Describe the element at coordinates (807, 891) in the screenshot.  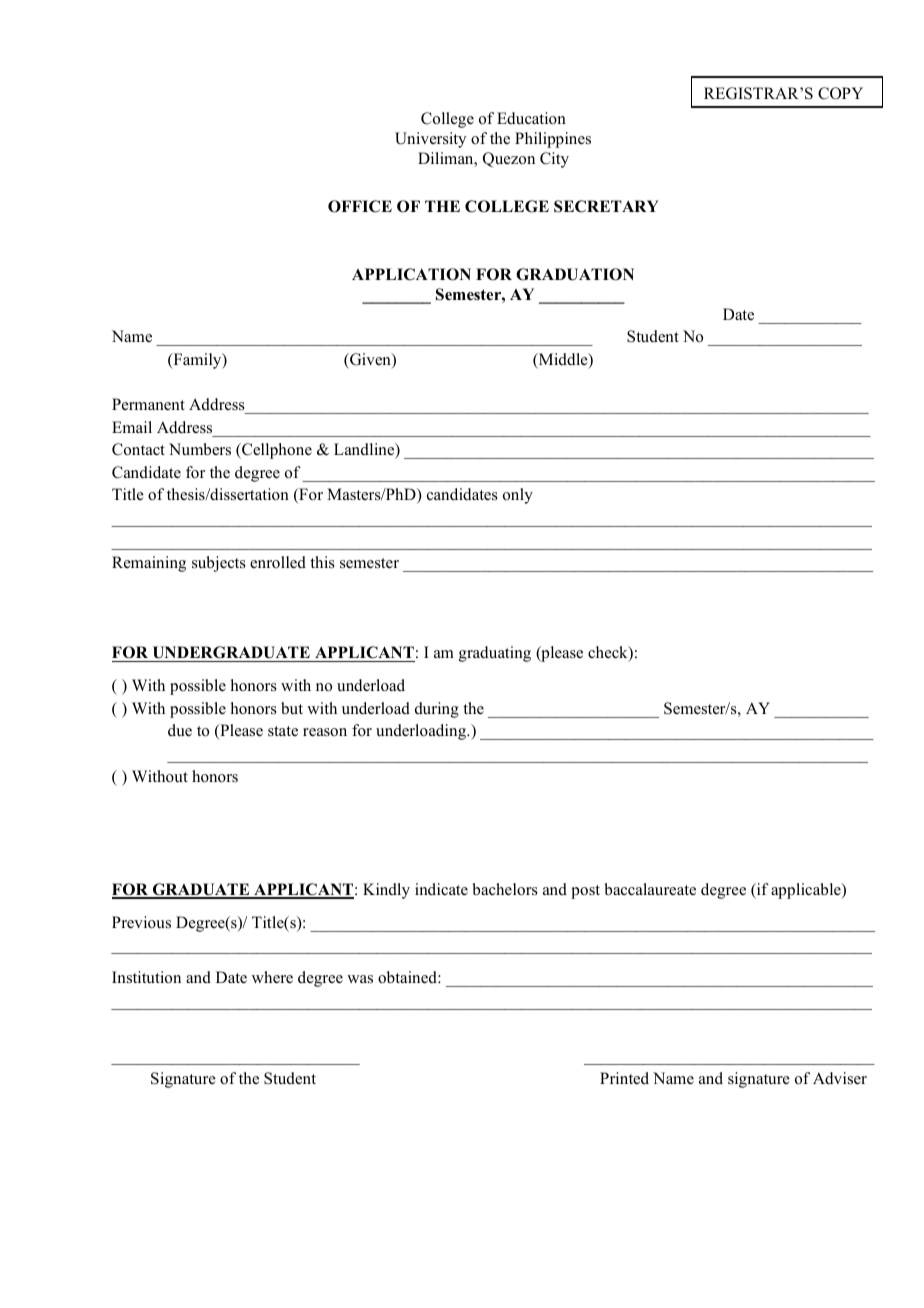
I see `applicable` at that location.
